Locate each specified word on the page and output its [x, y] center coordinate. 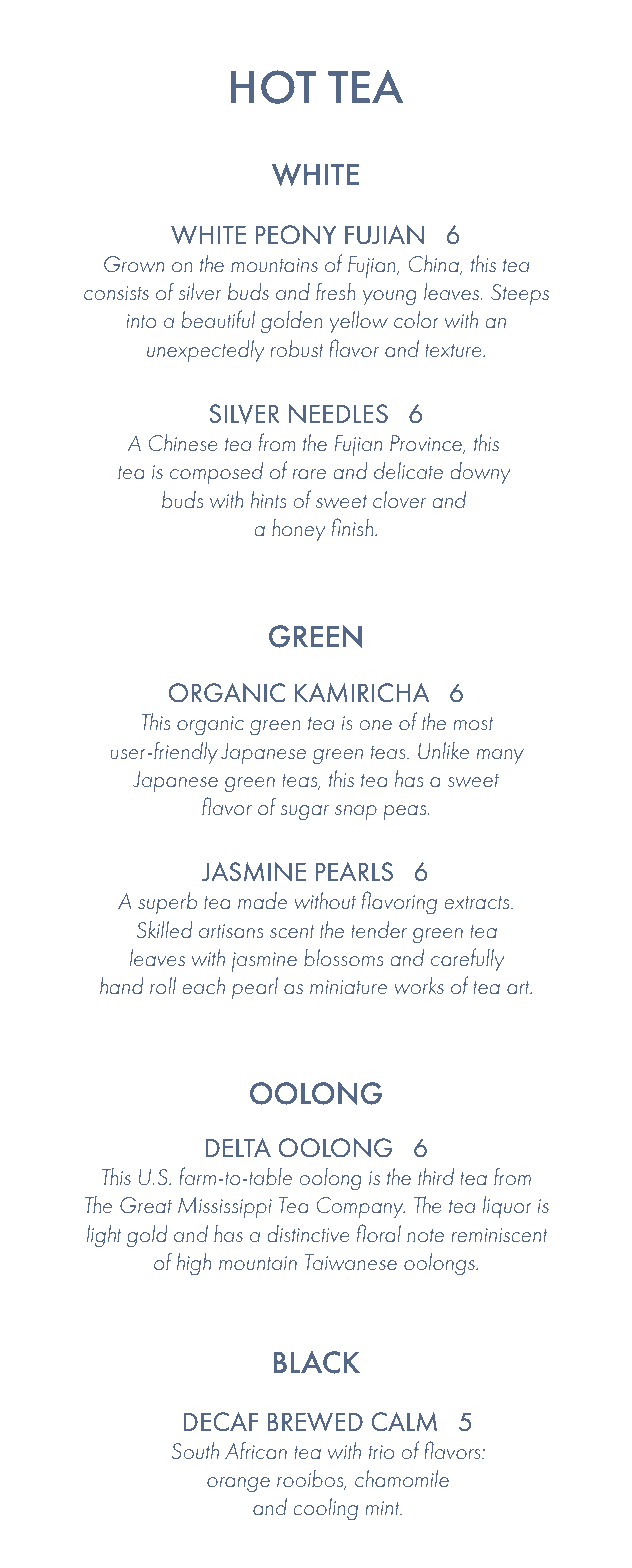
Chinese [183, 442]
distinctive [308, 1233]
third [436, 1176]
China [435, 265]
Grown [134, 264]
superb [167, 903]
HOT [273, 87]
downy [480, 473]
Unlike [443, 750]
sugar [304, 813]
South [195, 1450]
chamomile [402, 1478]
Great [146, 1205]
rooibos [311, 1480]
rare [309, 474]
